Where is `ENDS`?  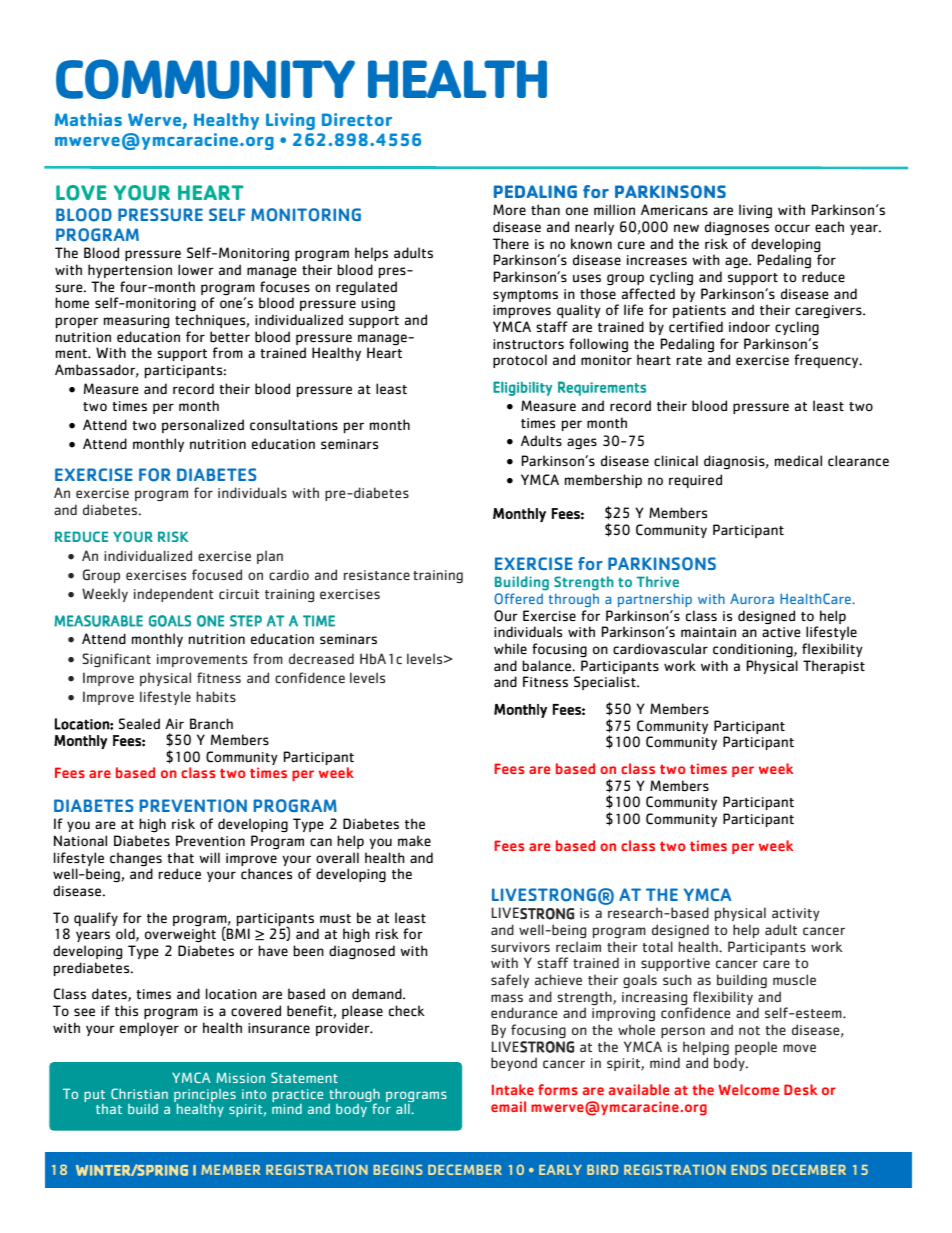
ENDS is located at coordinates (749, 1169).
